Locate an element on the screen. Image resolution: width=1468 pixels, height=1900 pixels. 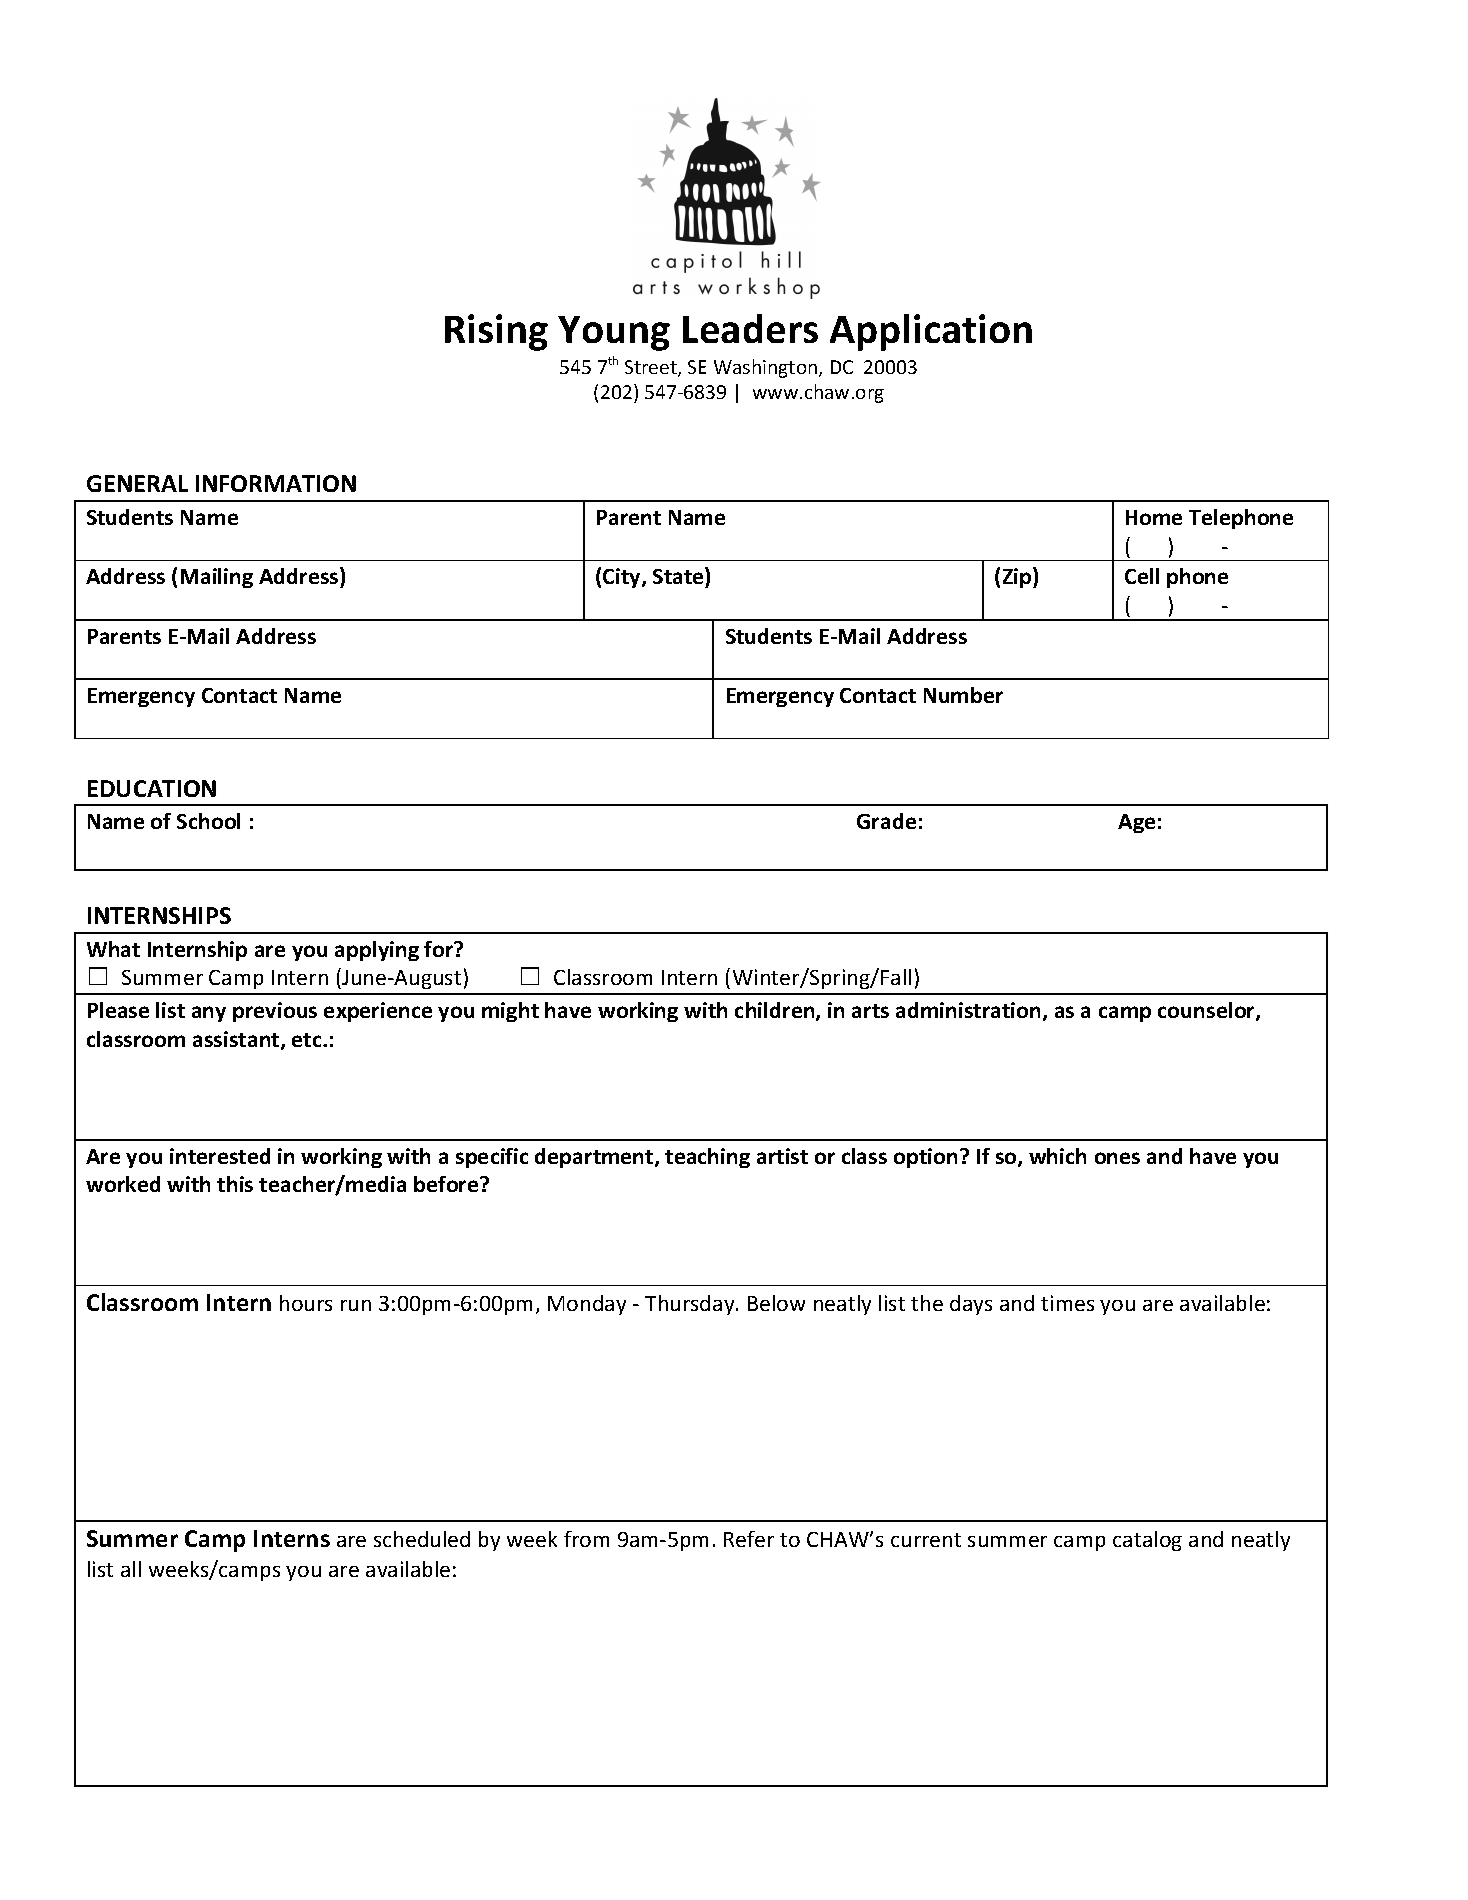
Street is located at coordinates (652, 368).
